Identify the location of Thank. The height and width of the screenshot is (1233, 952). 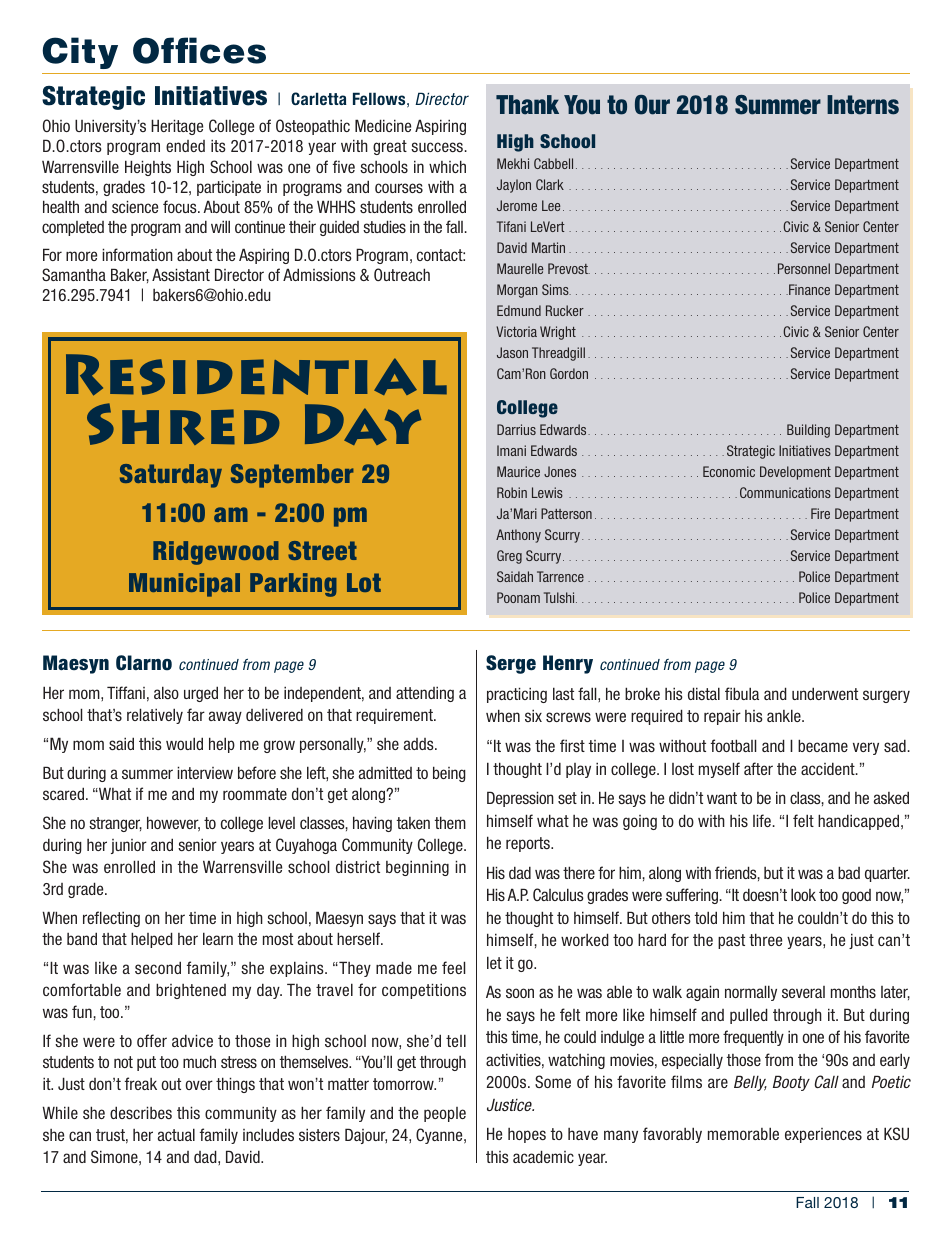
(527, 105).
